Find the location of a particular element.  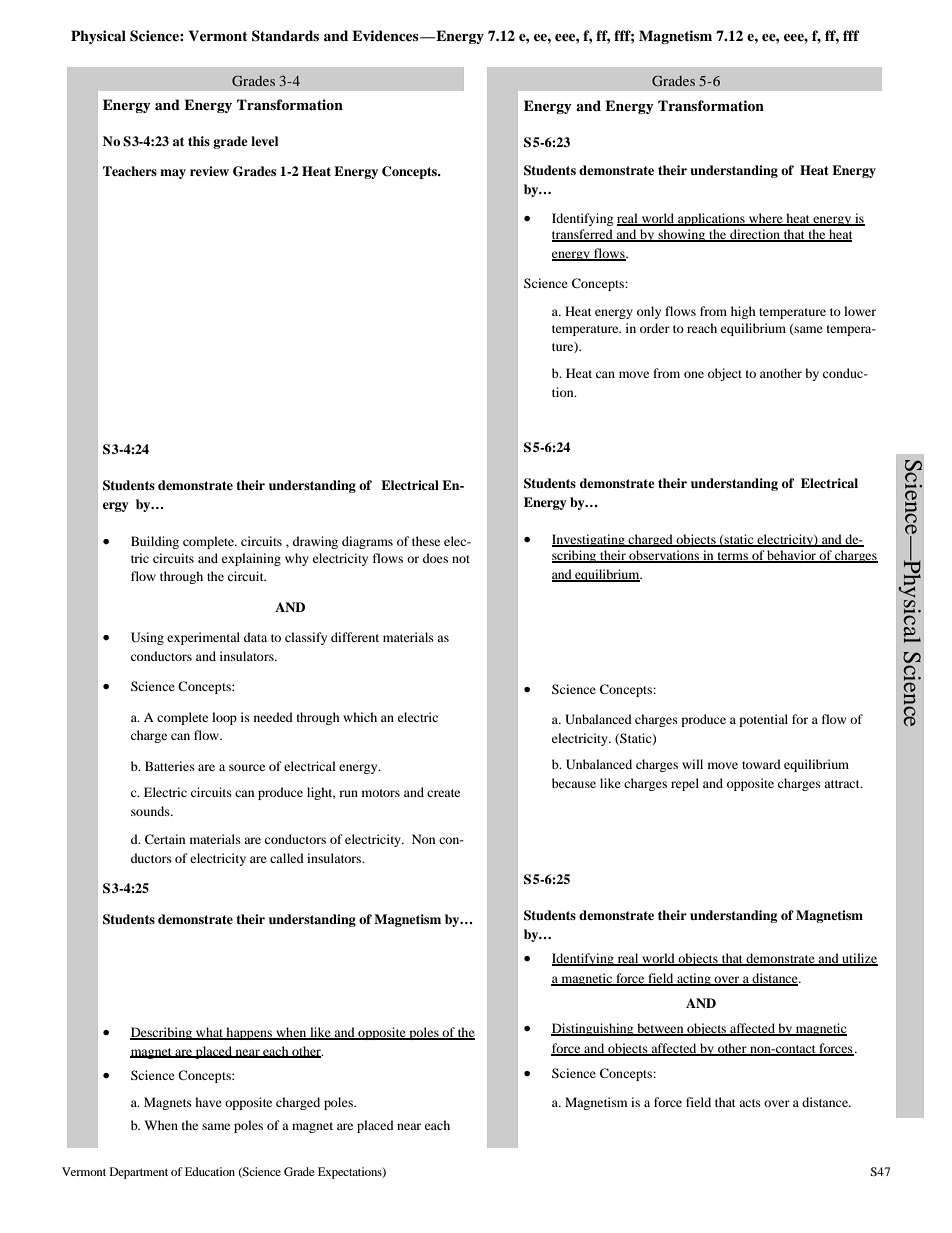

Building is located at coordinates (155, 542).
